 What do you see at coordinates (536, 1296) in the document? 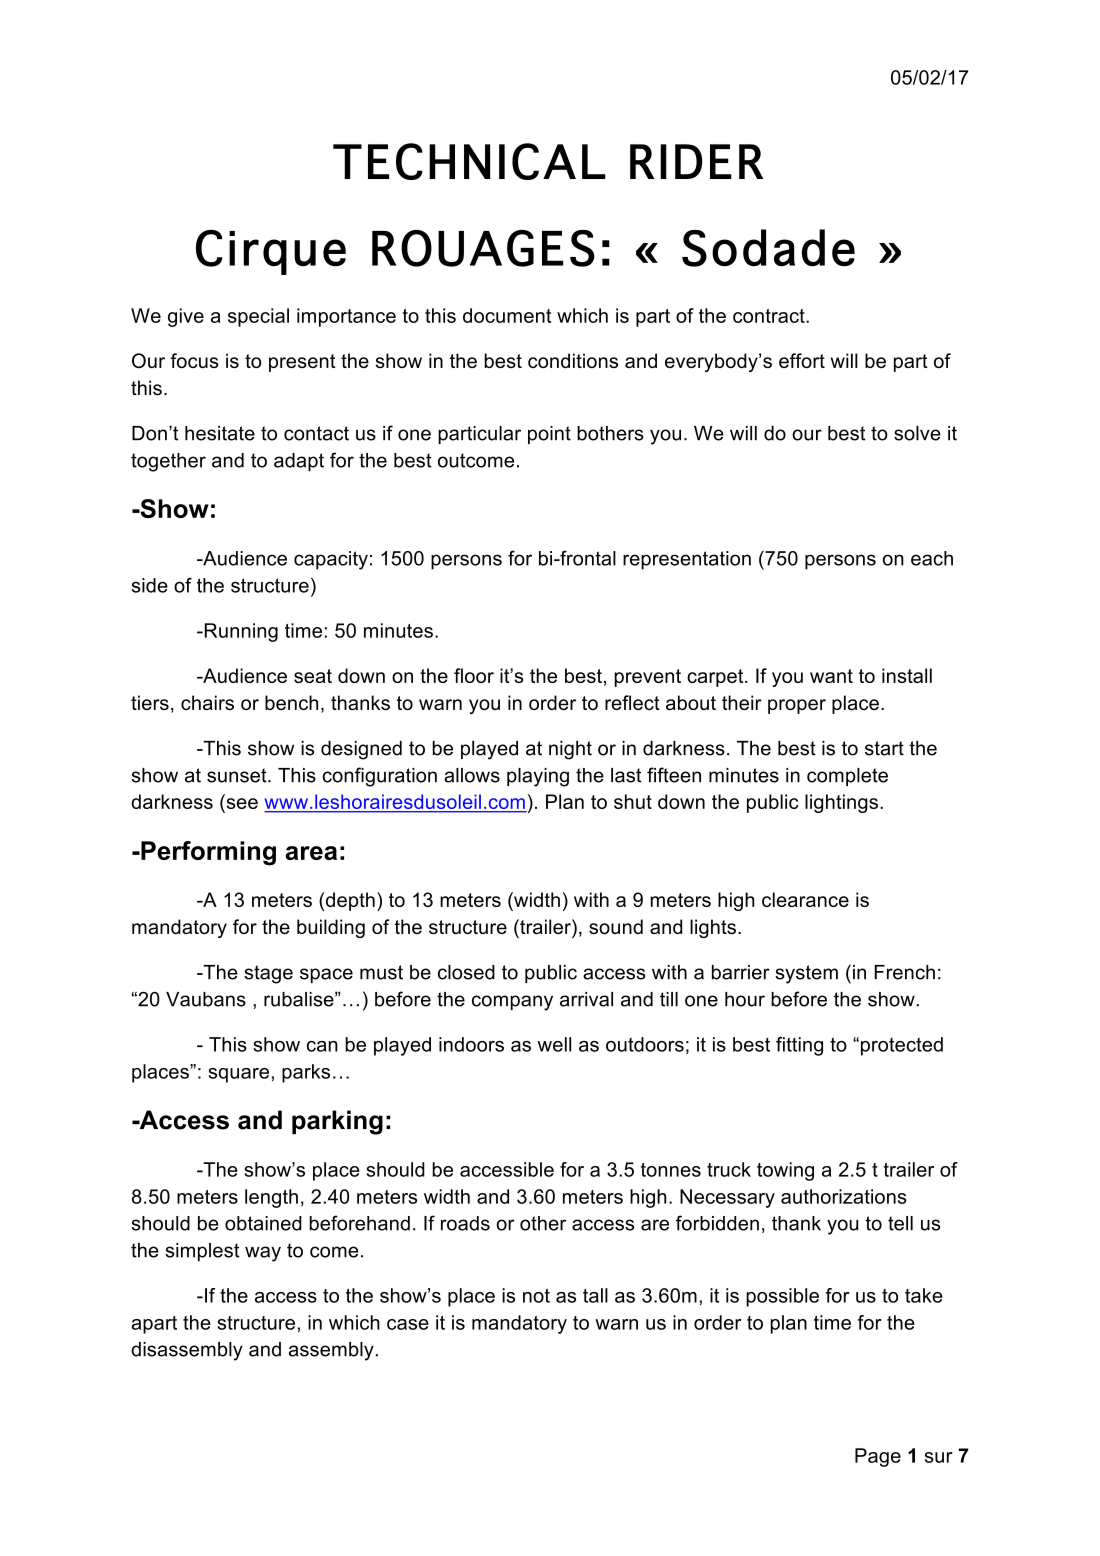
I see `not` at bounding box center [536, 1296].
